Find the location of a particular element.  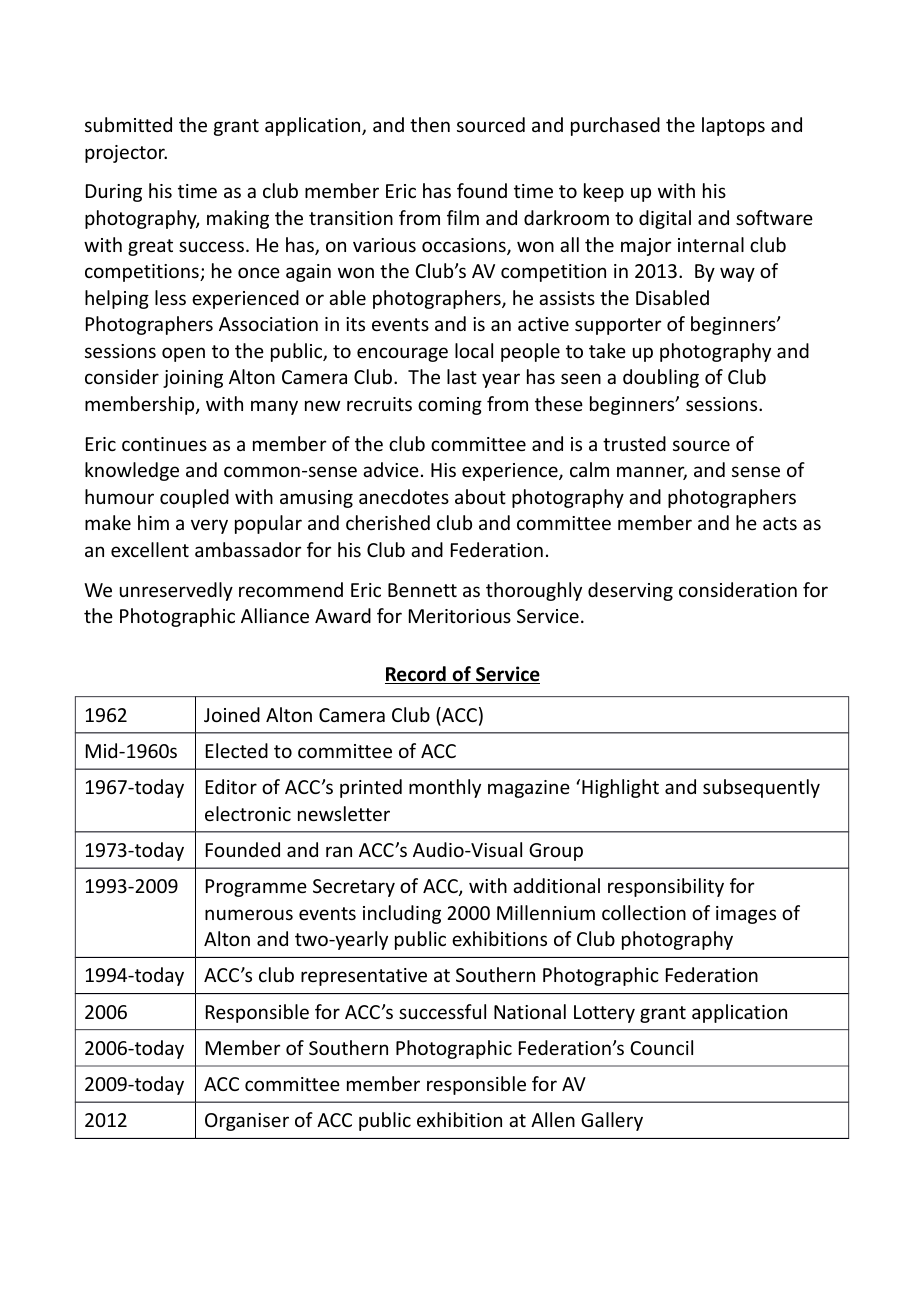

laptops is located at coordinates (733, 126).
